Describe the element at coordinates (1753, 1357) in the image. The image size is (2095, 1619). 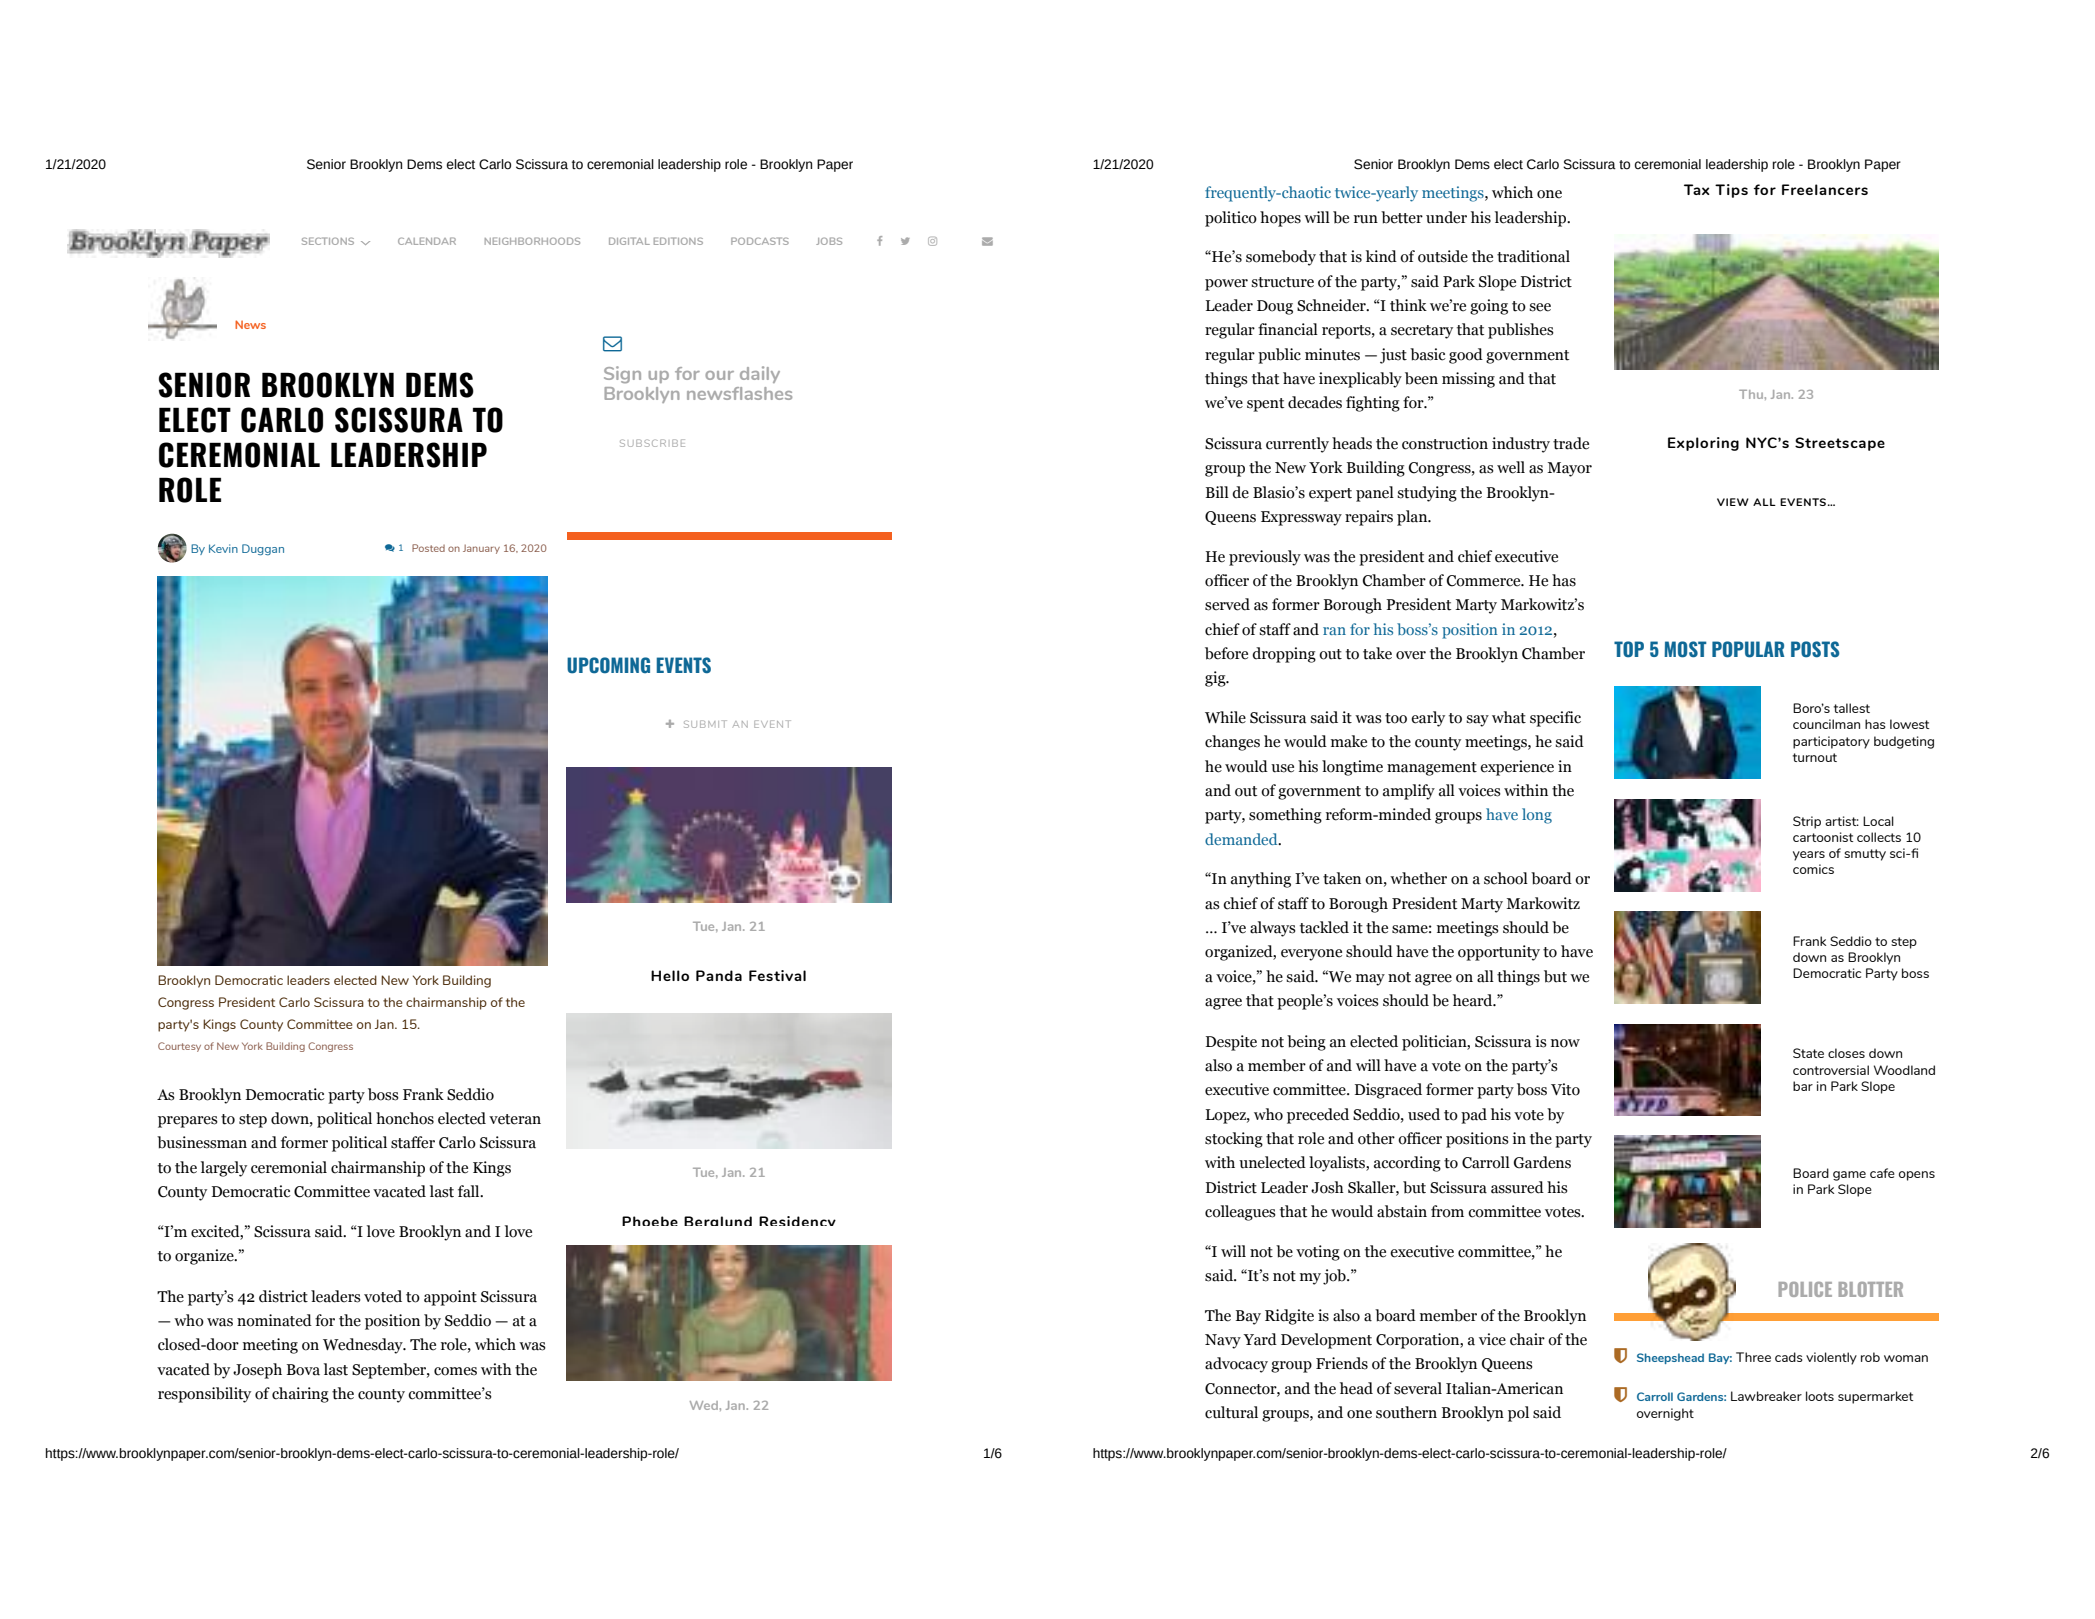
I see `Three` at that location.
